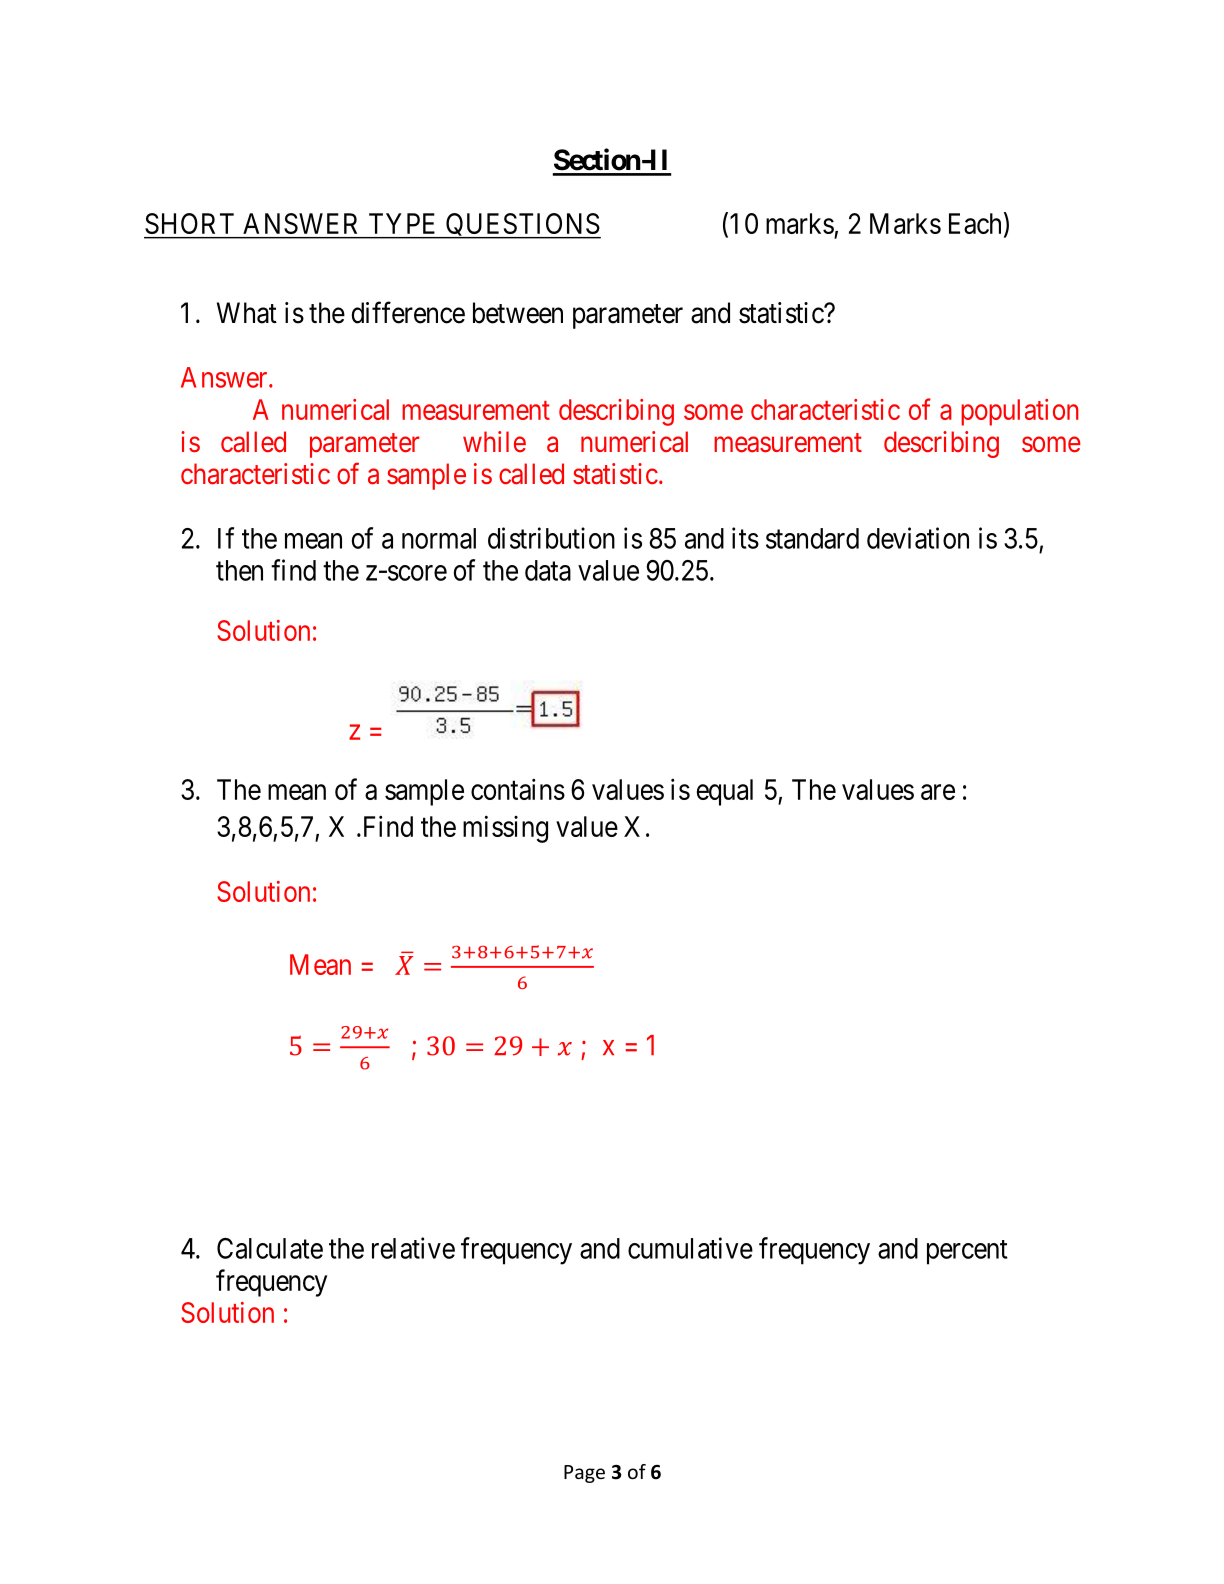 The width and height of the page is (1224, 1584). I want to click on QUESTIONS, so click(522, 226).
